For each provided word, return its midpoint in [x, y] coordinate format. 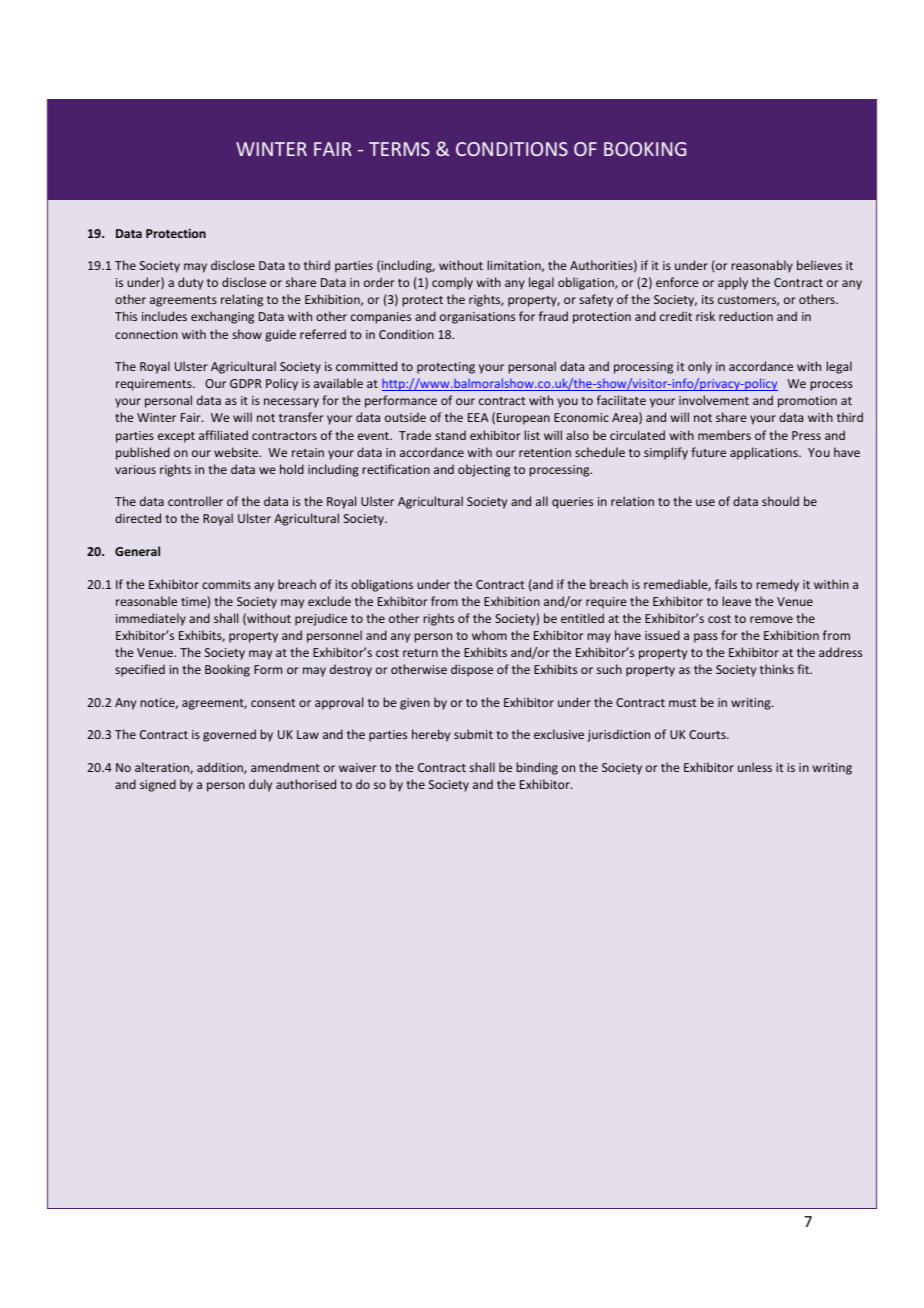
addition [221, 768]
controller [195, 501]
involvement [714, 400]
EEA [478, 417]
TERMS [399, 149]
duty [190, 283]
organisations [477, 318]
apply [733, 283]
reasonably [762, 266]
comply [452, 283]
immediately [151, 619]
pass [706, 638]
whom [489, 635]
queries [572, 503]
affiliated [223, 435]
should [780, 501]
